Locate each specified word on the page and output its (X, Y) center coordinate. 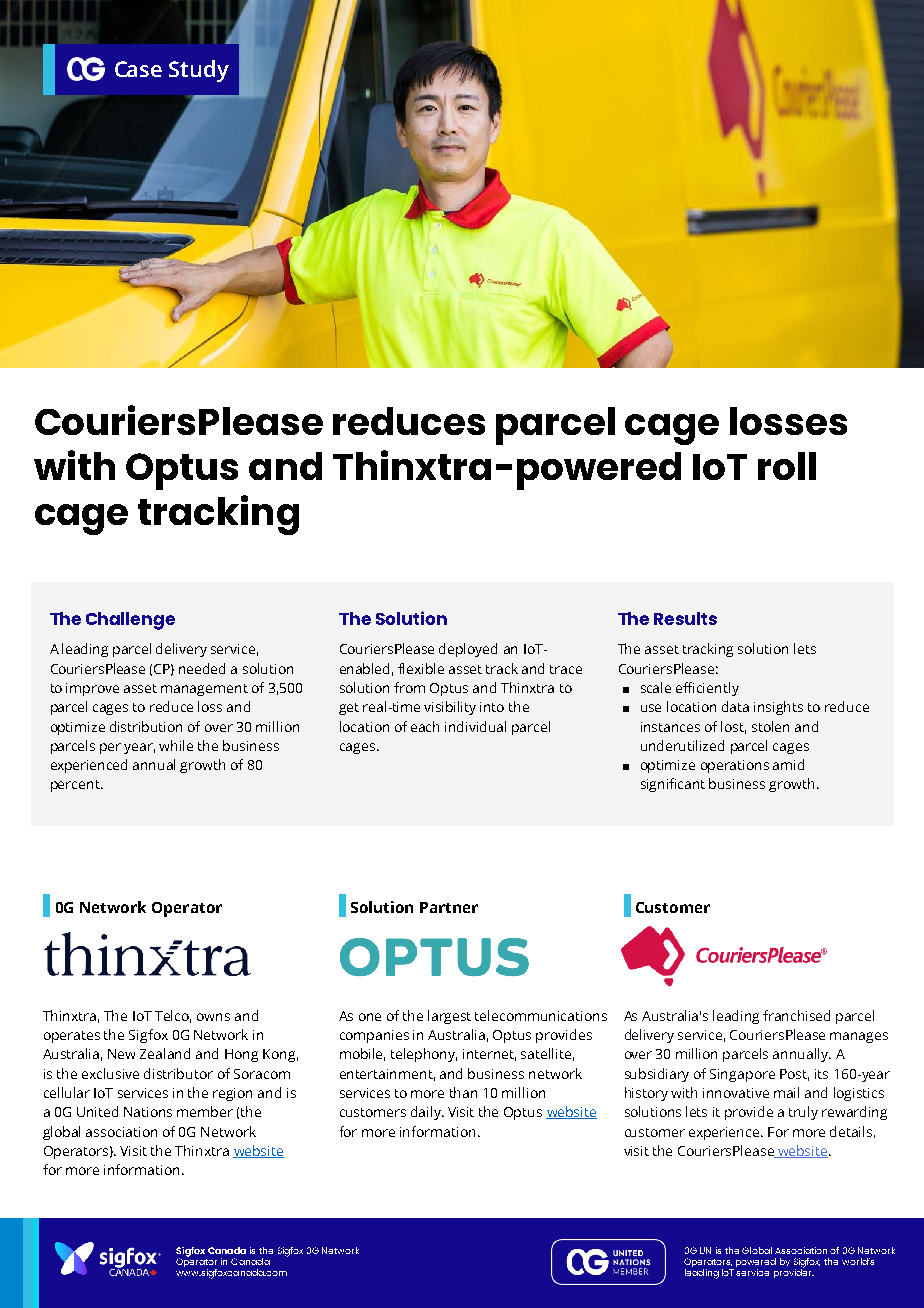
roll (787, 466)
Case (138, 69)
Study (199, 71)
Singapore (742, 1075)
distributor (178, 1073)
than (463, 1092)
